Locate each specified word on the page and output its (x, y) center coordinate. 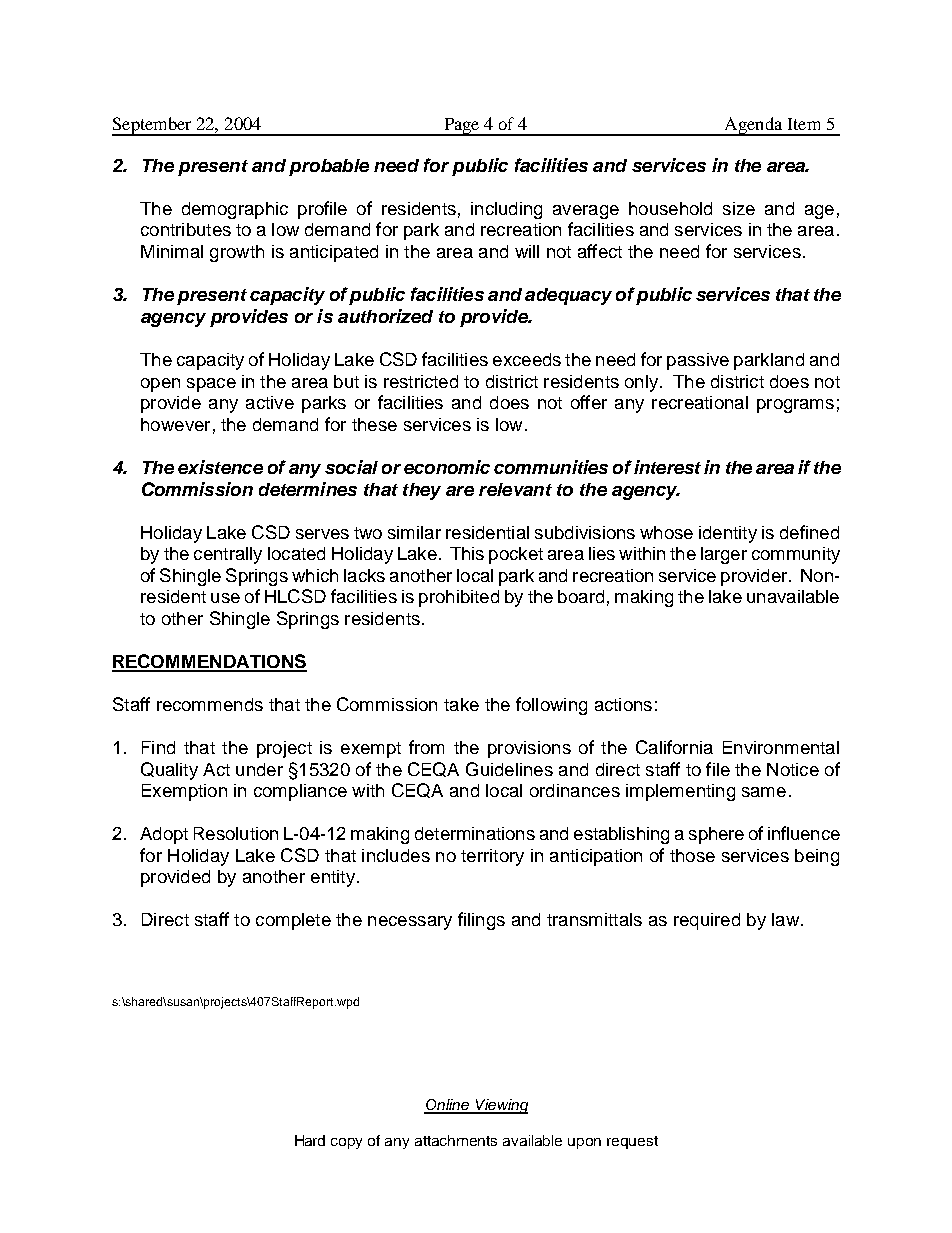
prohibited (459, 598)
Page (462, 127)
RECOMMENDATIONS (209, 662)
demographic (235, 210)
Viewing (501, 1106)
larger (724, 555)
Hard (310, 1140)
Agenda (753, 126)
